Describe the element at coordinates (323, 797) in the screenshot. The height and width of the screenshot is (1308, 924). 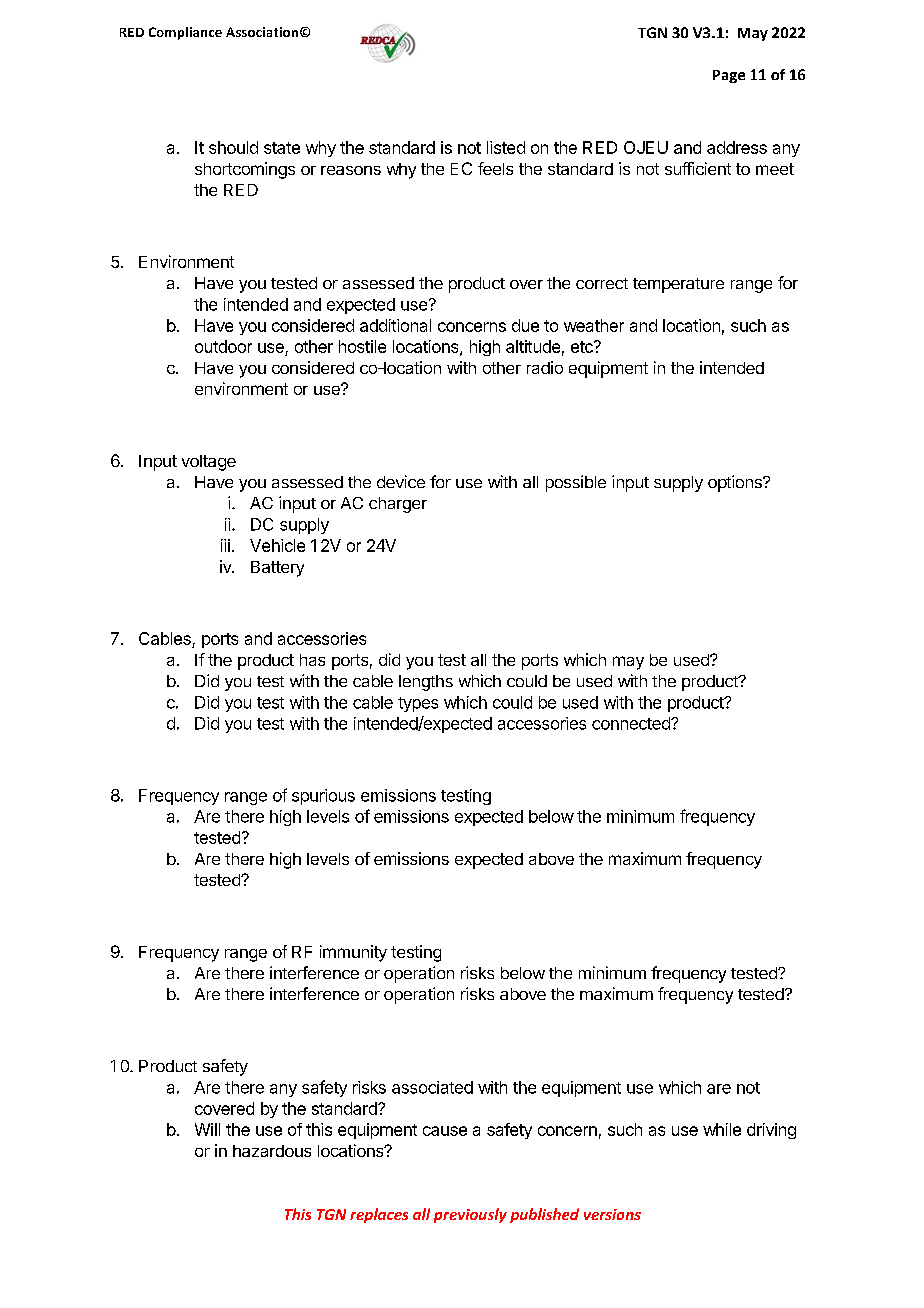
I see `spurious` at that location.
